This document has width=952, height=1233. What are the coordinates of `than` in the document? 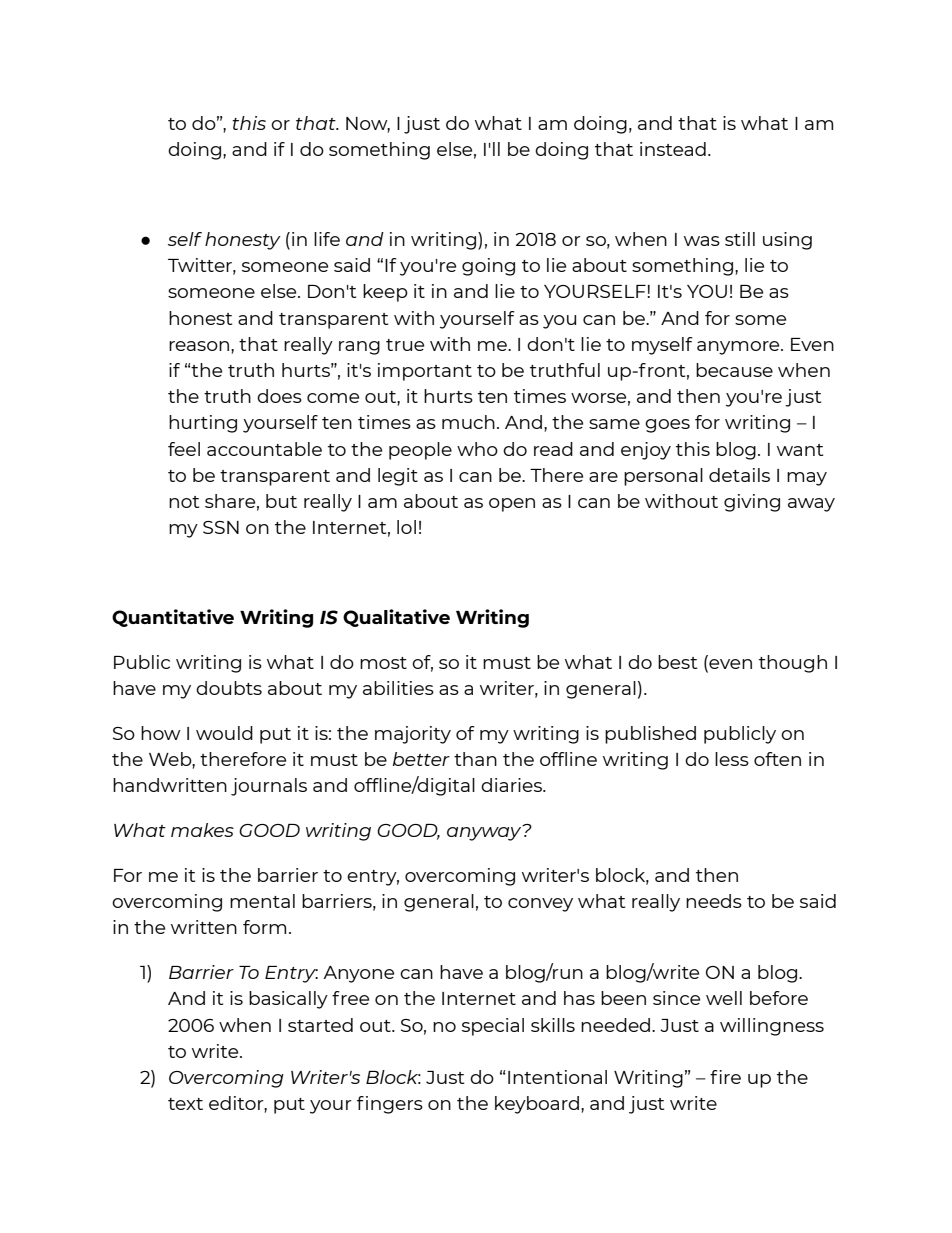 It's located at (475, 759).
